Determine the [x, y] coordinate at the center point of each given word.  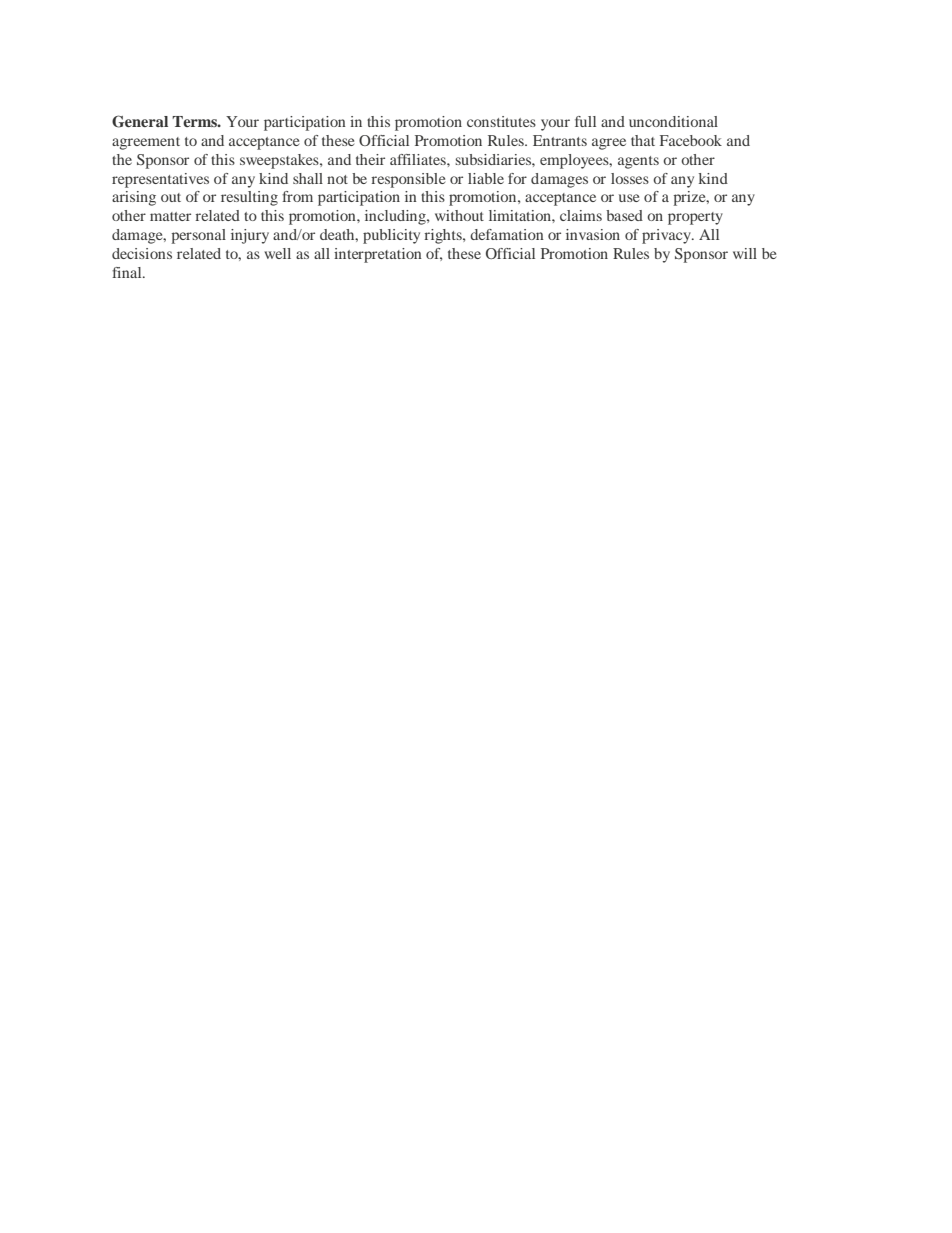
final [128, 272]
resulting [249, 198]
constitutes [501, 121]
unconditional [673, 121]
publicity [391, 236]
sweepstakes [280, 161]
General [140, 121]
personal [198, 236]
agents [638, 162]
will [745, 253]
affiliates [419, 159]
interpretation [378, 255]
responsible [408, 180]
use [629, 198]
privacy [668, 236]
